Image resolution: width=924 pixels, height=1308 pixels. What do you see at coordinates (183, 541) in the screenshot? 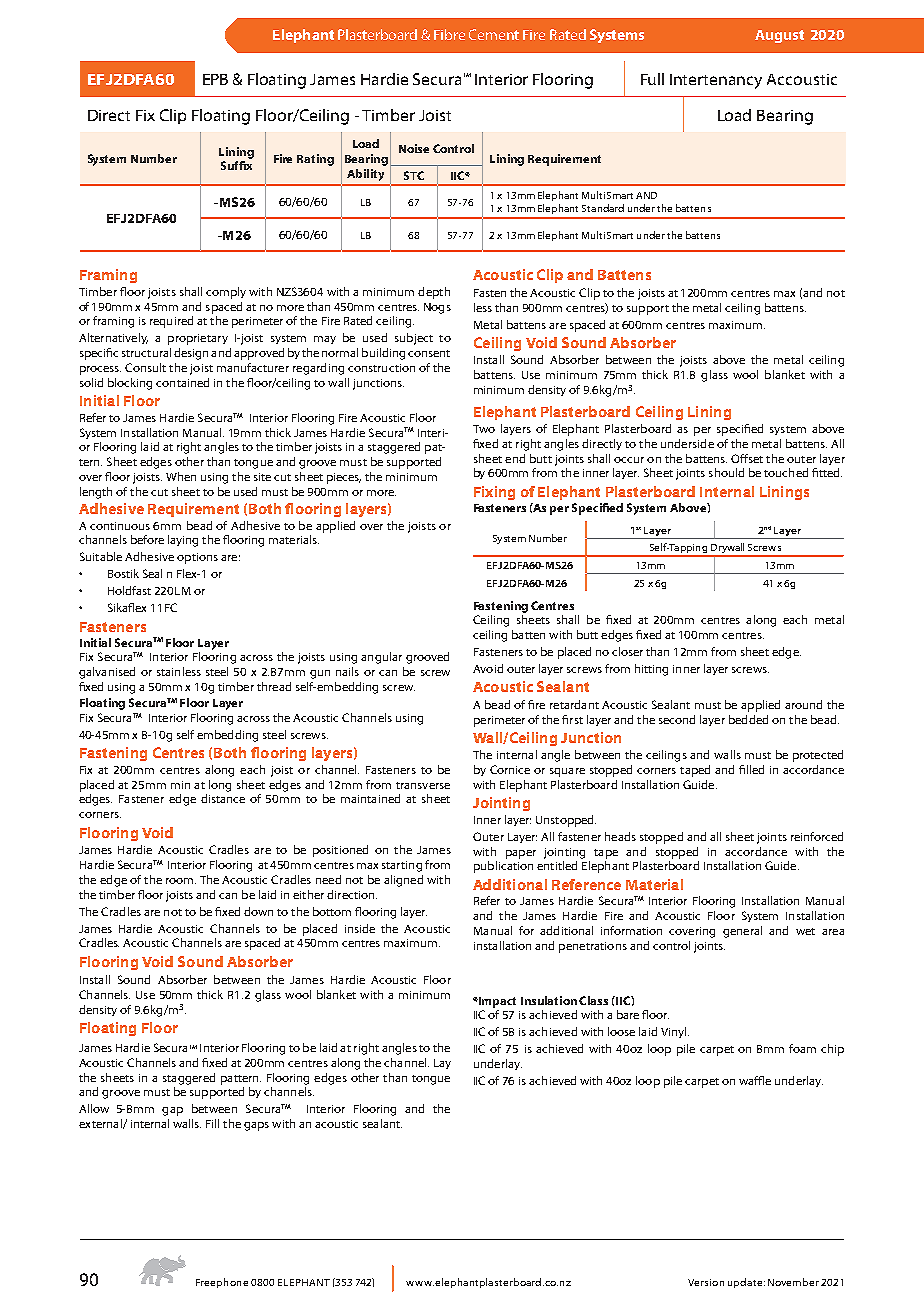
I see `laying` at bounding box center [183, 541].
